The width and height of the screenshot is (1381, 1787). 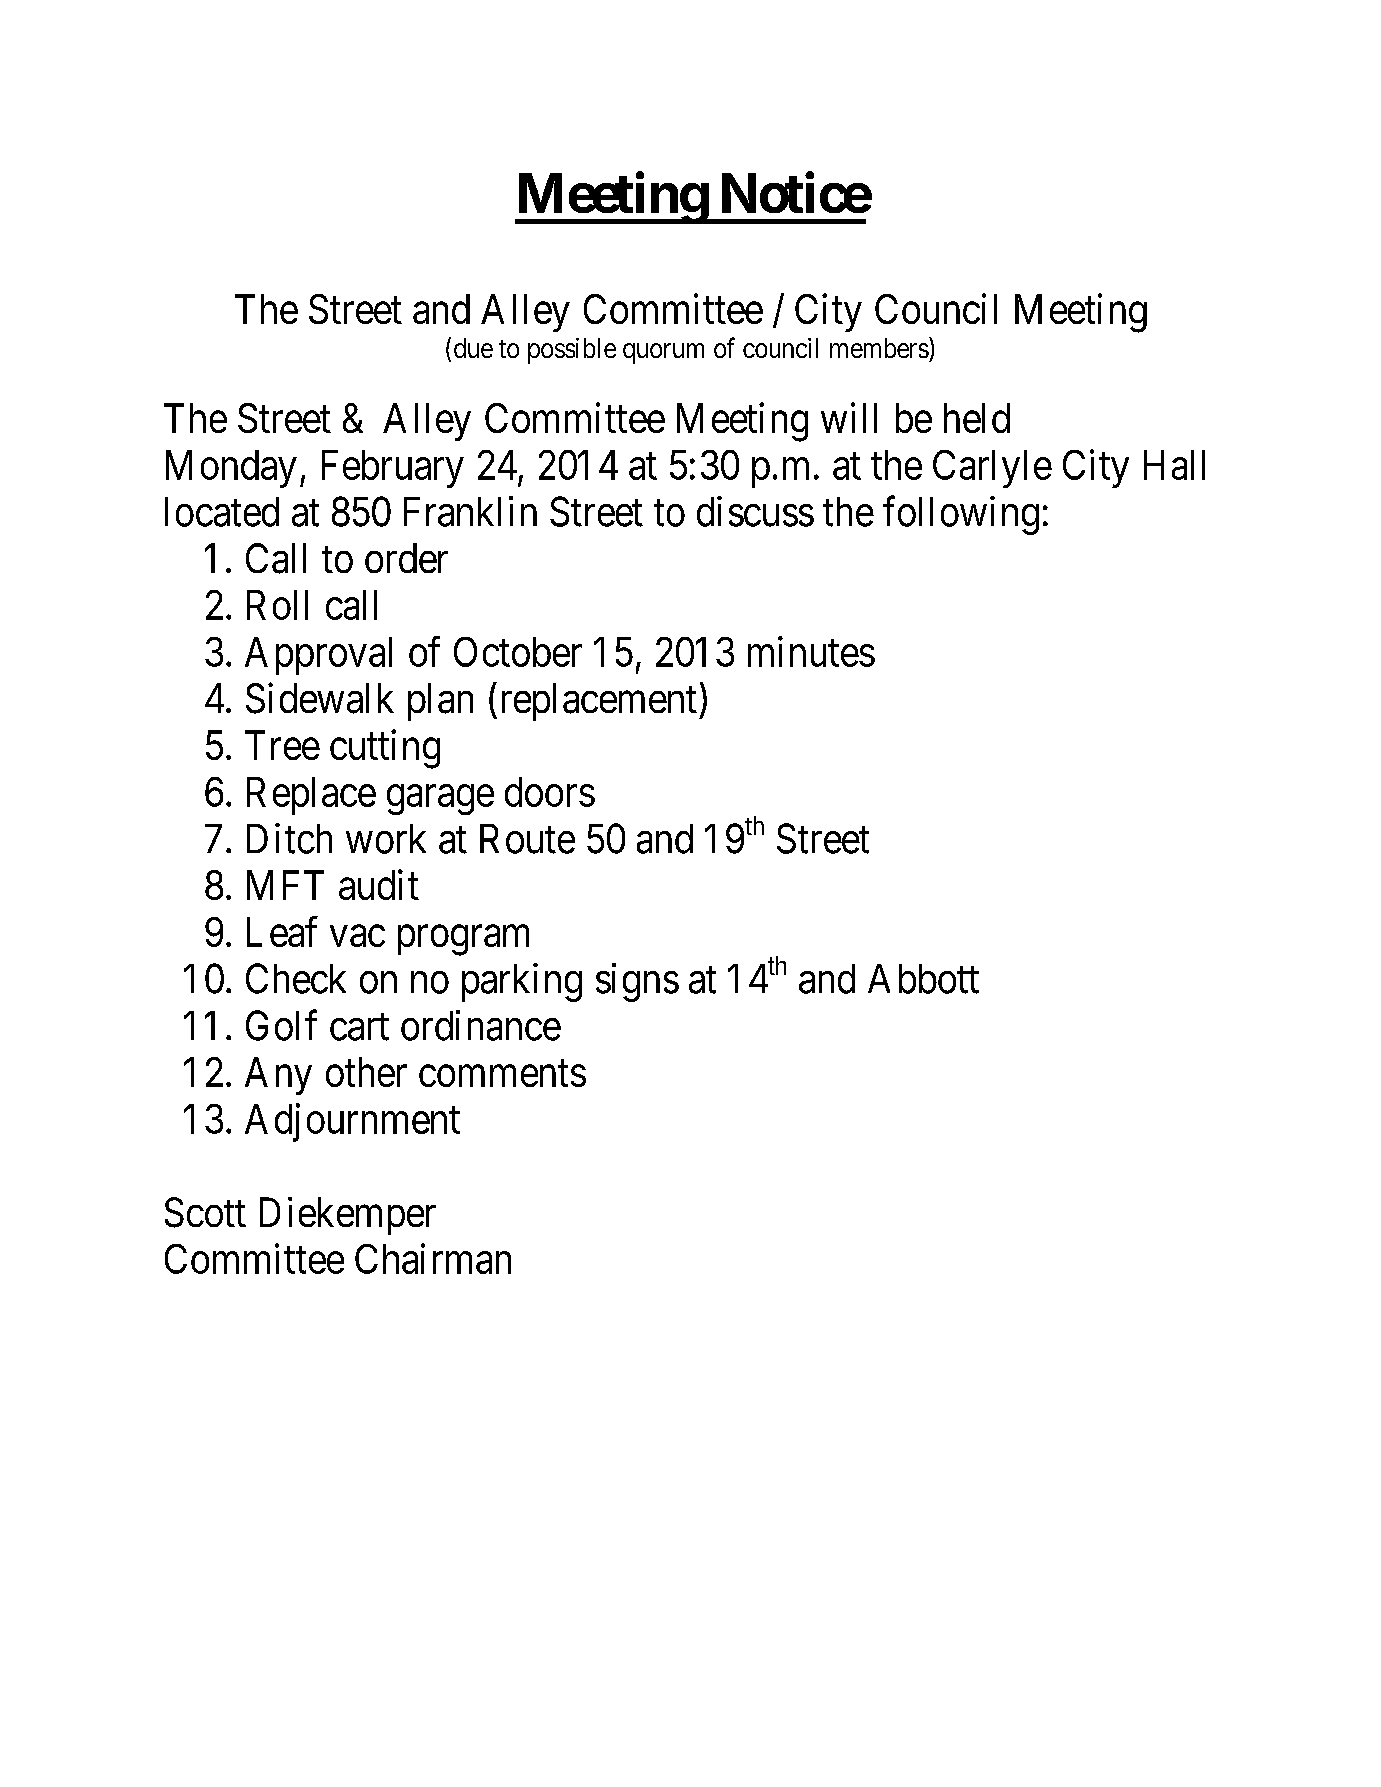 I want to click on following, so click(x=961, y=515).
